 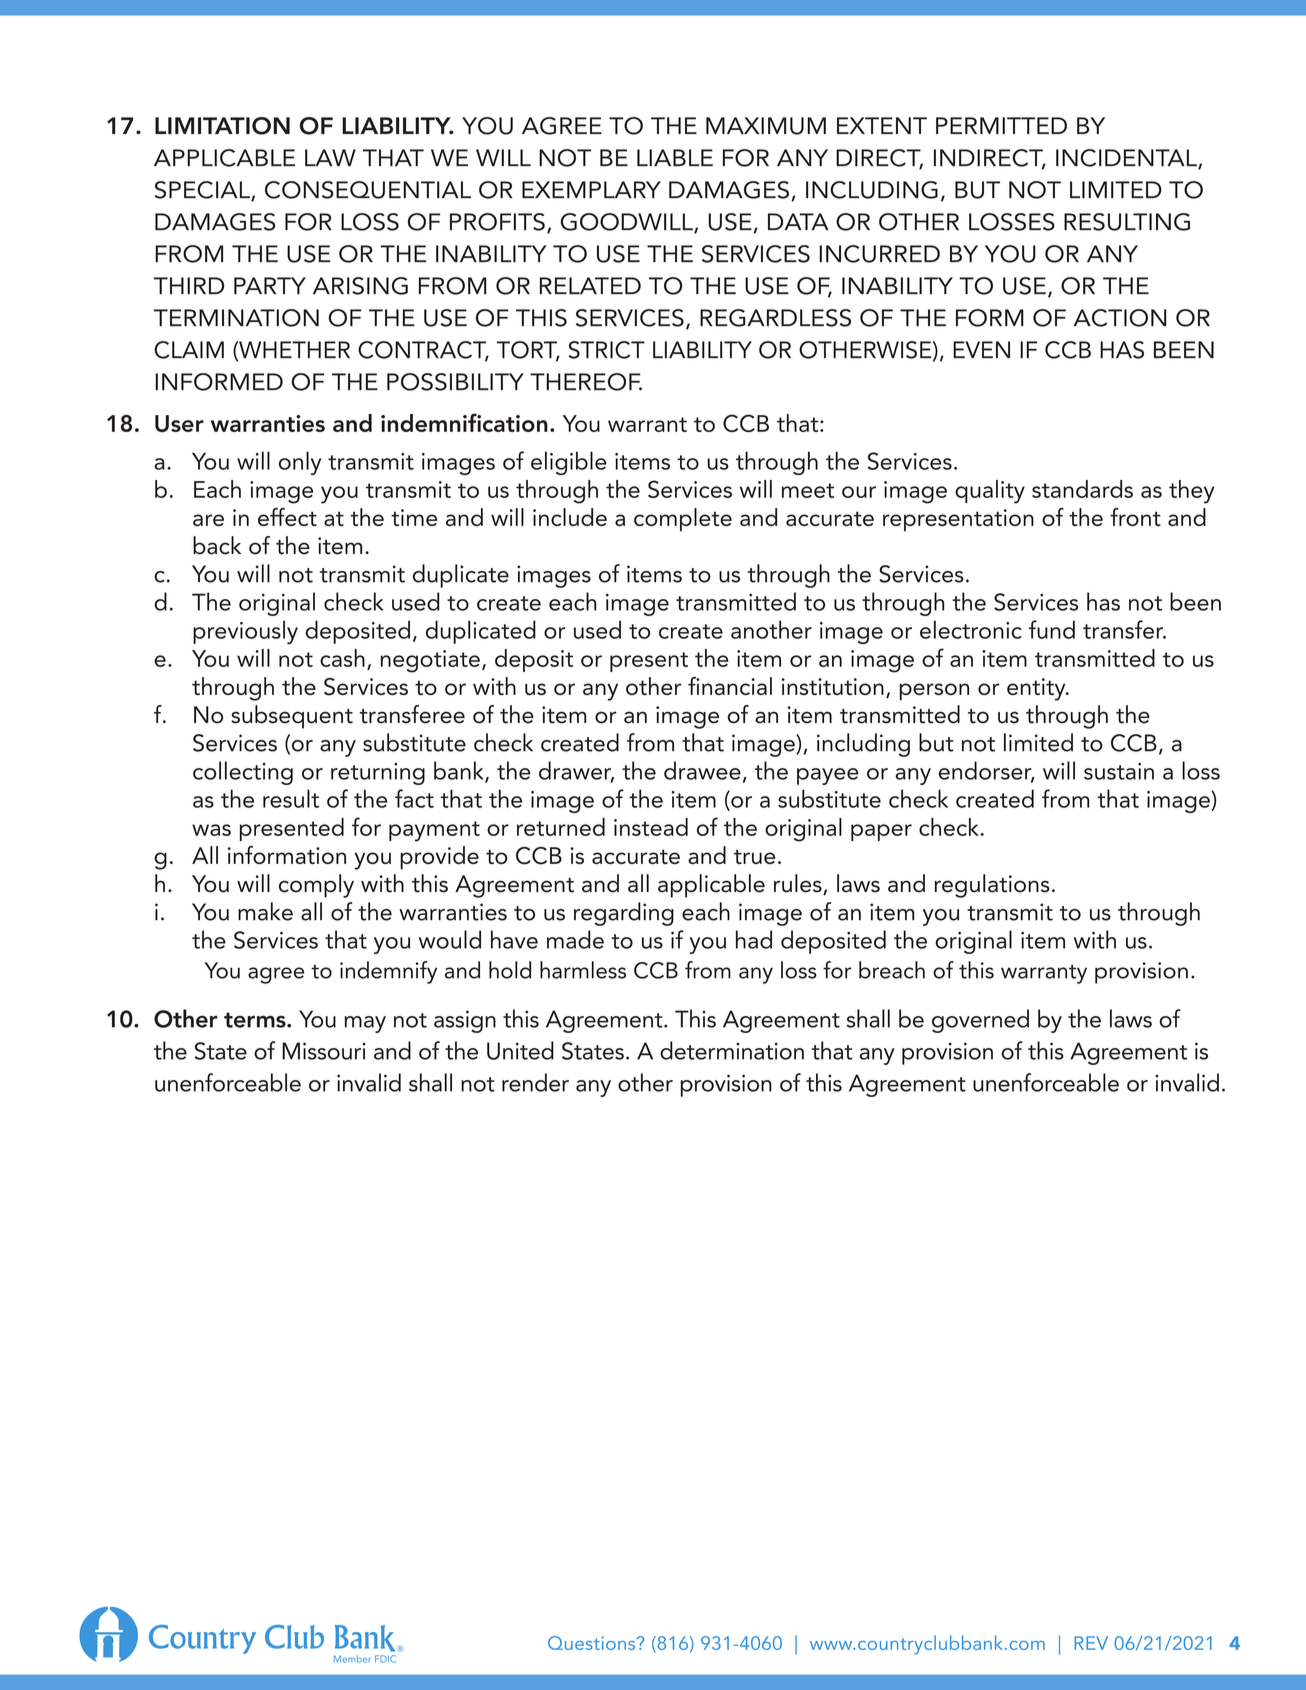 I want to click on Questions, so click(x=593, y=1643).
